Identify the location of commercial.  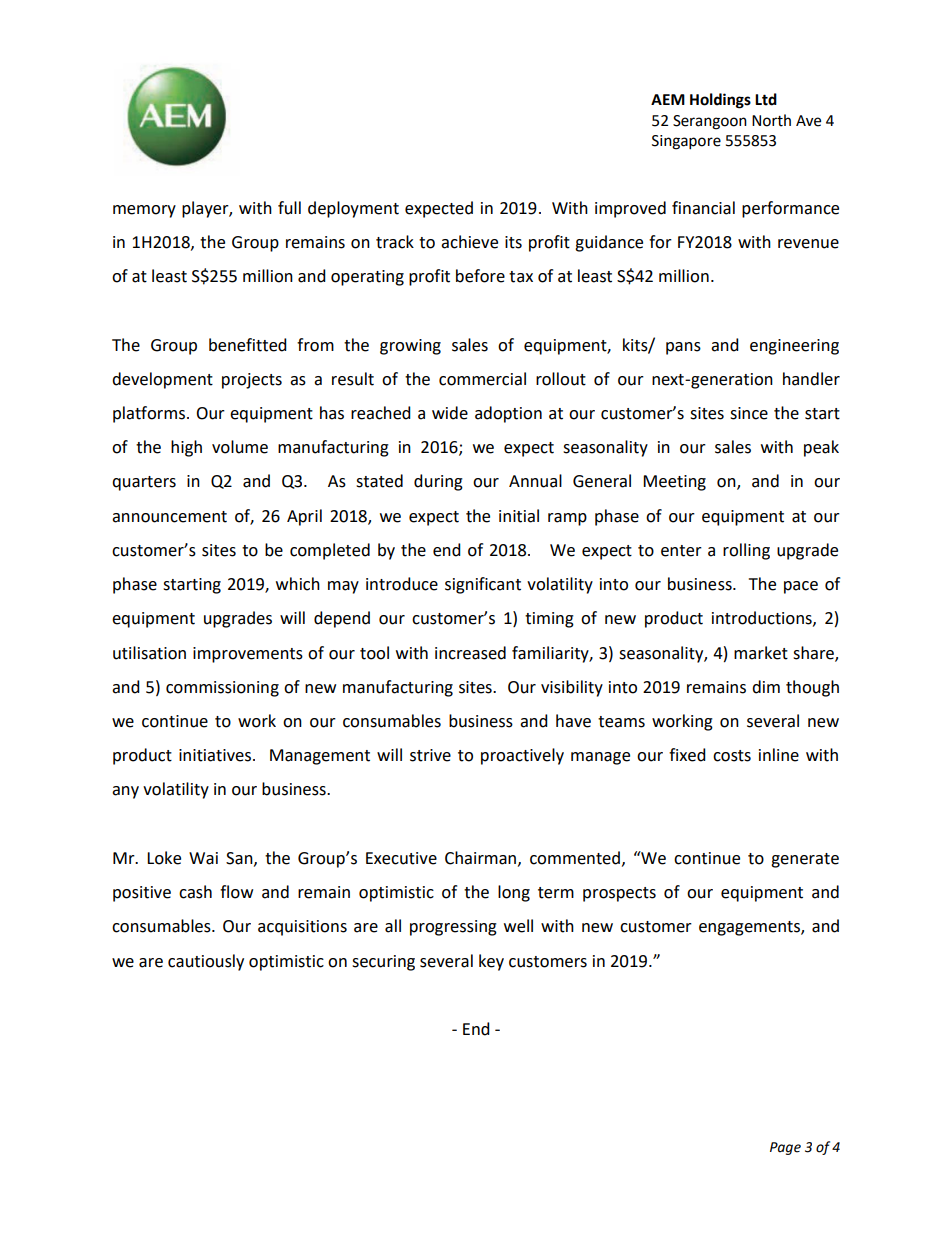
(482, 379).
